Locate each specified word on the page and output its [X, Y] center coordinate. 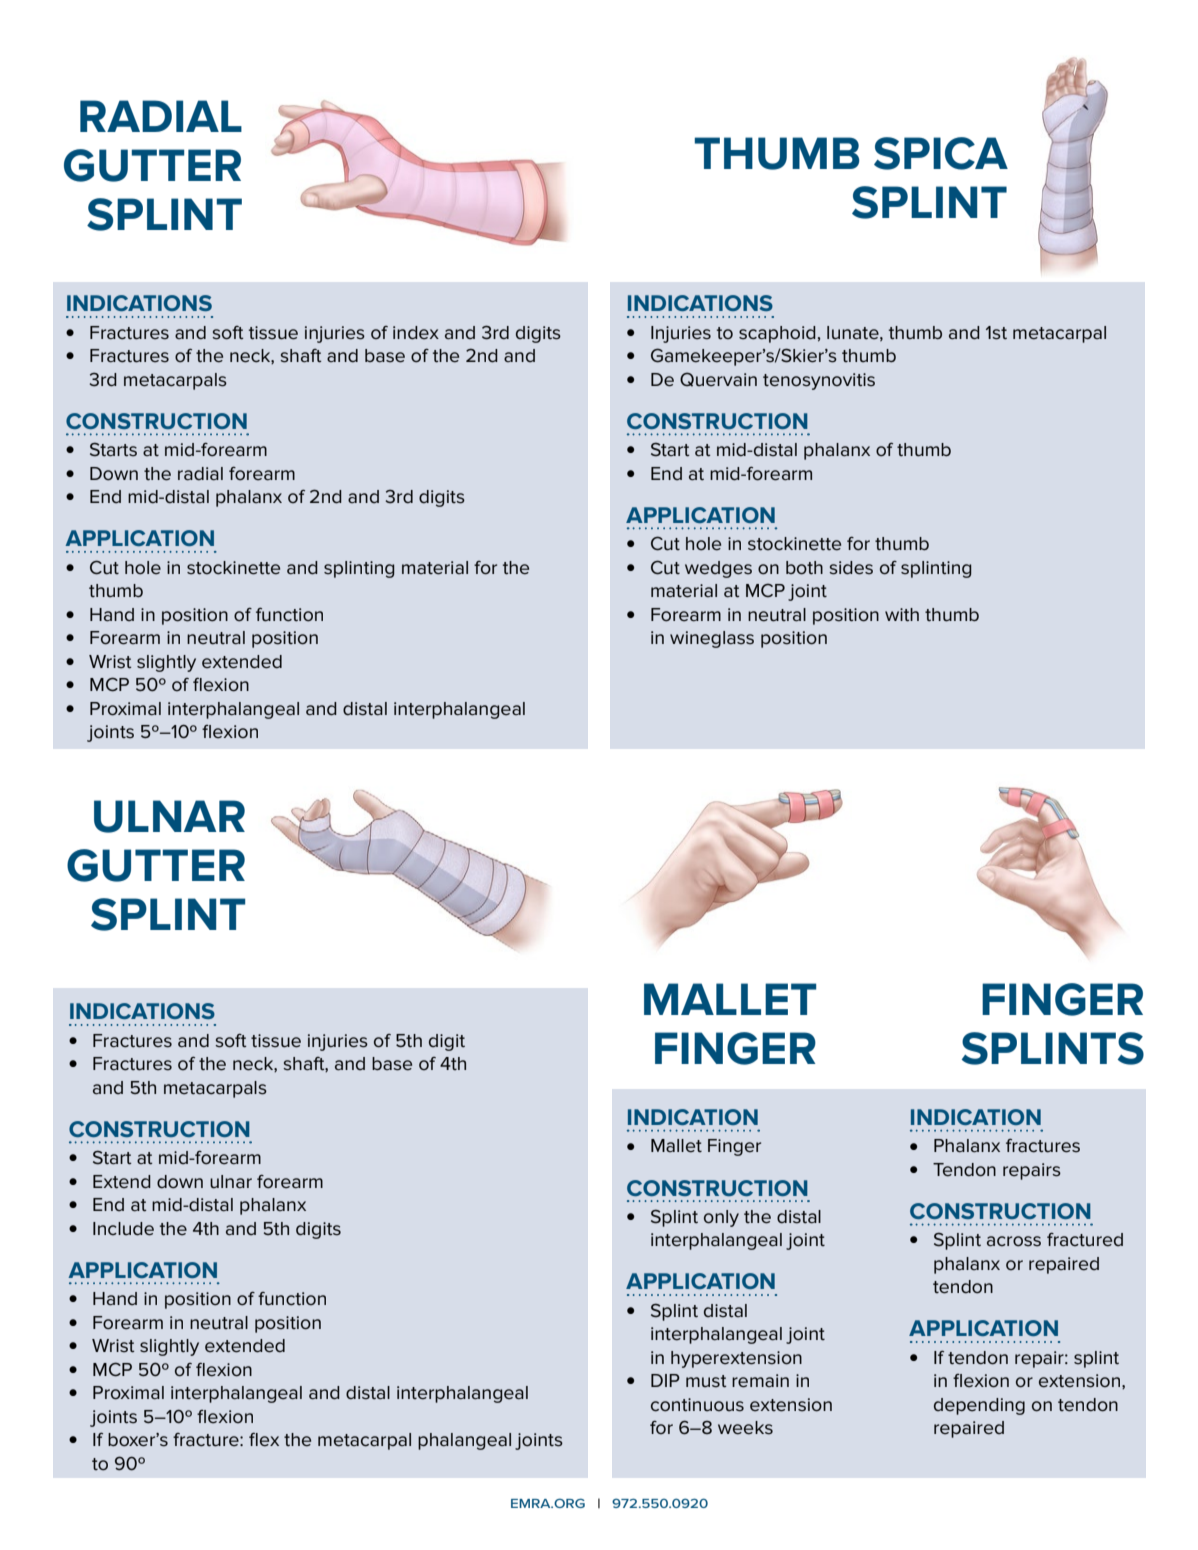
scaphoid [777, 334]
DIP [665, 1380]
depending [979, 1406]
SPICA [941, 153]
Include [123, 1229]
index [416, 333]
